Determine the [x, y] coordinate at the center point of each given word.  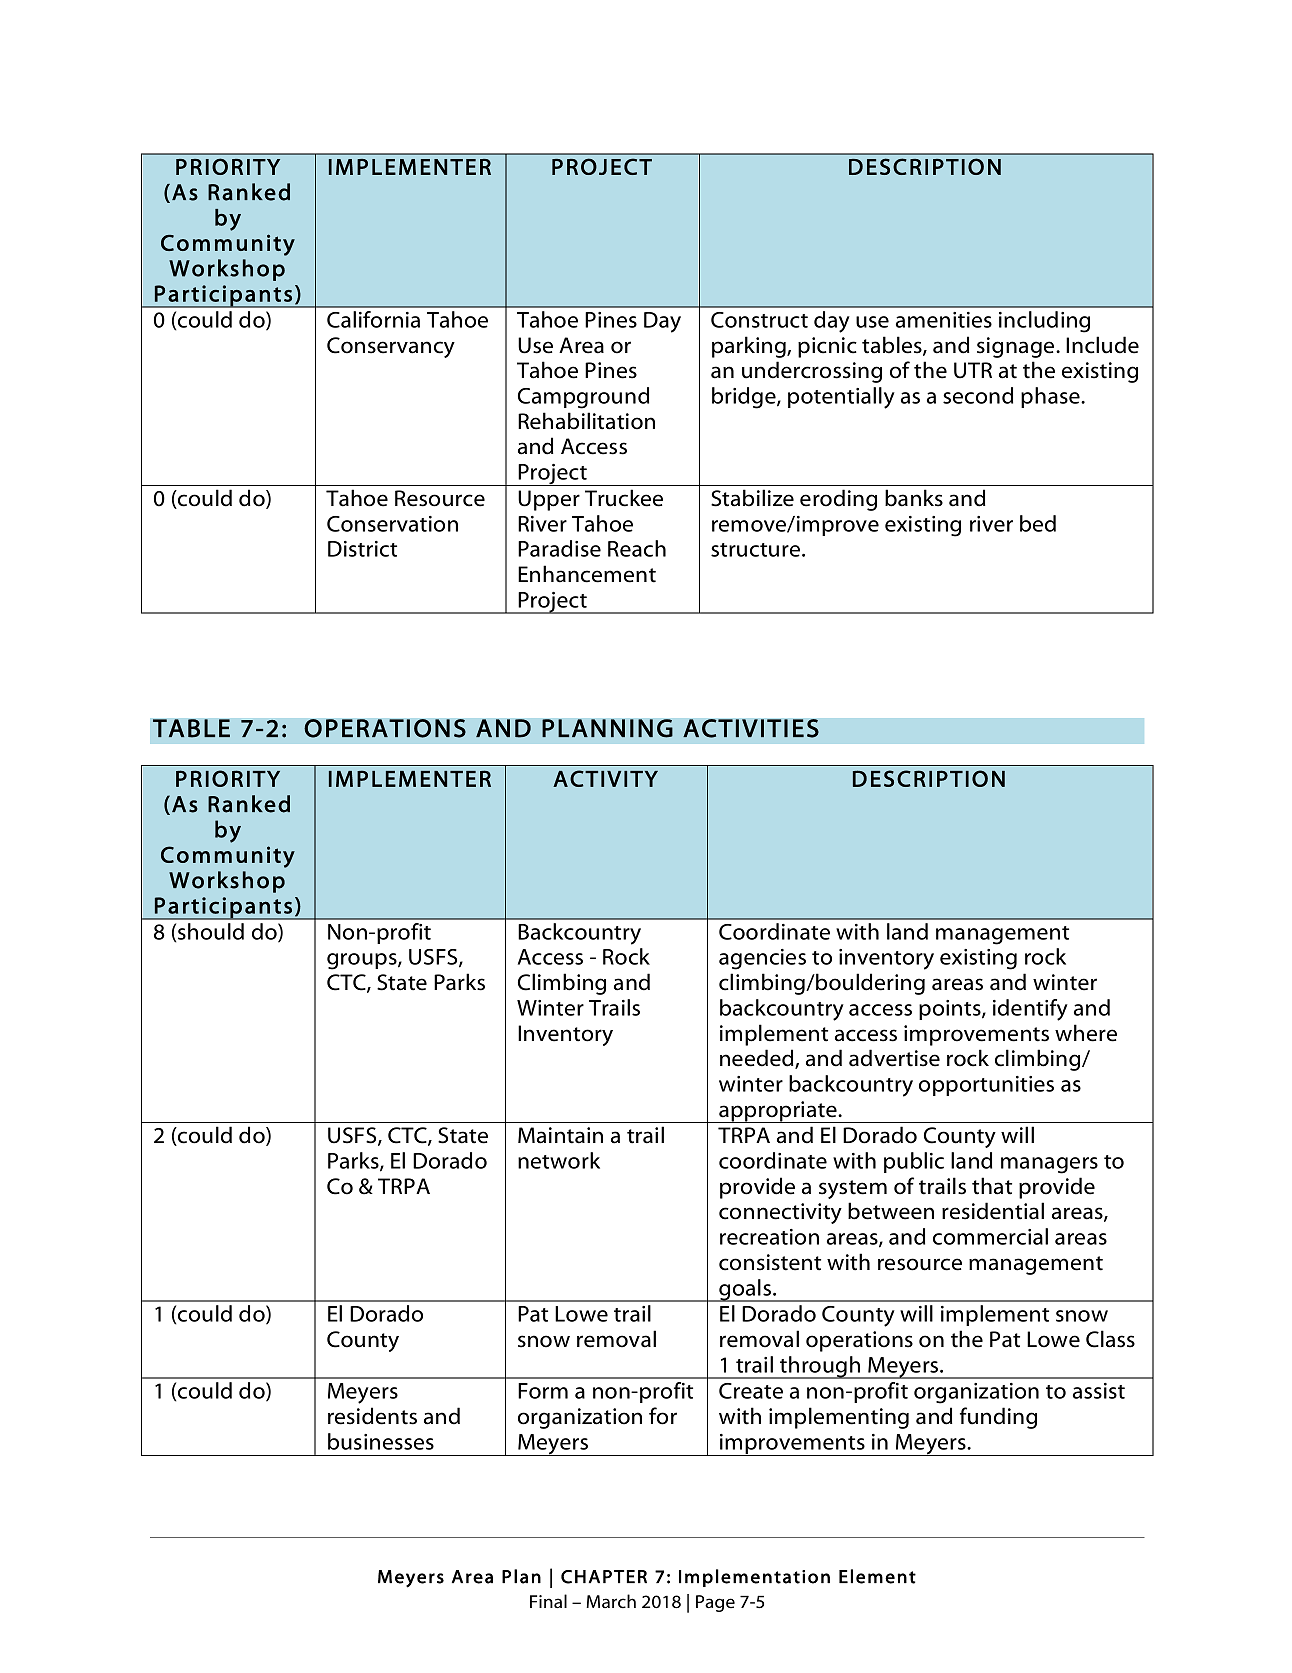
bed [1038, 523]
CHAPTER [604, 1577]
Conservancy [391, 347]
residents [372, 1416]
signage [1017, 347]
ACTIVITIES [751, 728]
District [362, 549]
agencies [762, 959]
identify [1030, 1010]
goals [745, 1290]
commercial [990, 1236]
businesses [381, 1441]
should [211, 931]
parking [750, 347]
